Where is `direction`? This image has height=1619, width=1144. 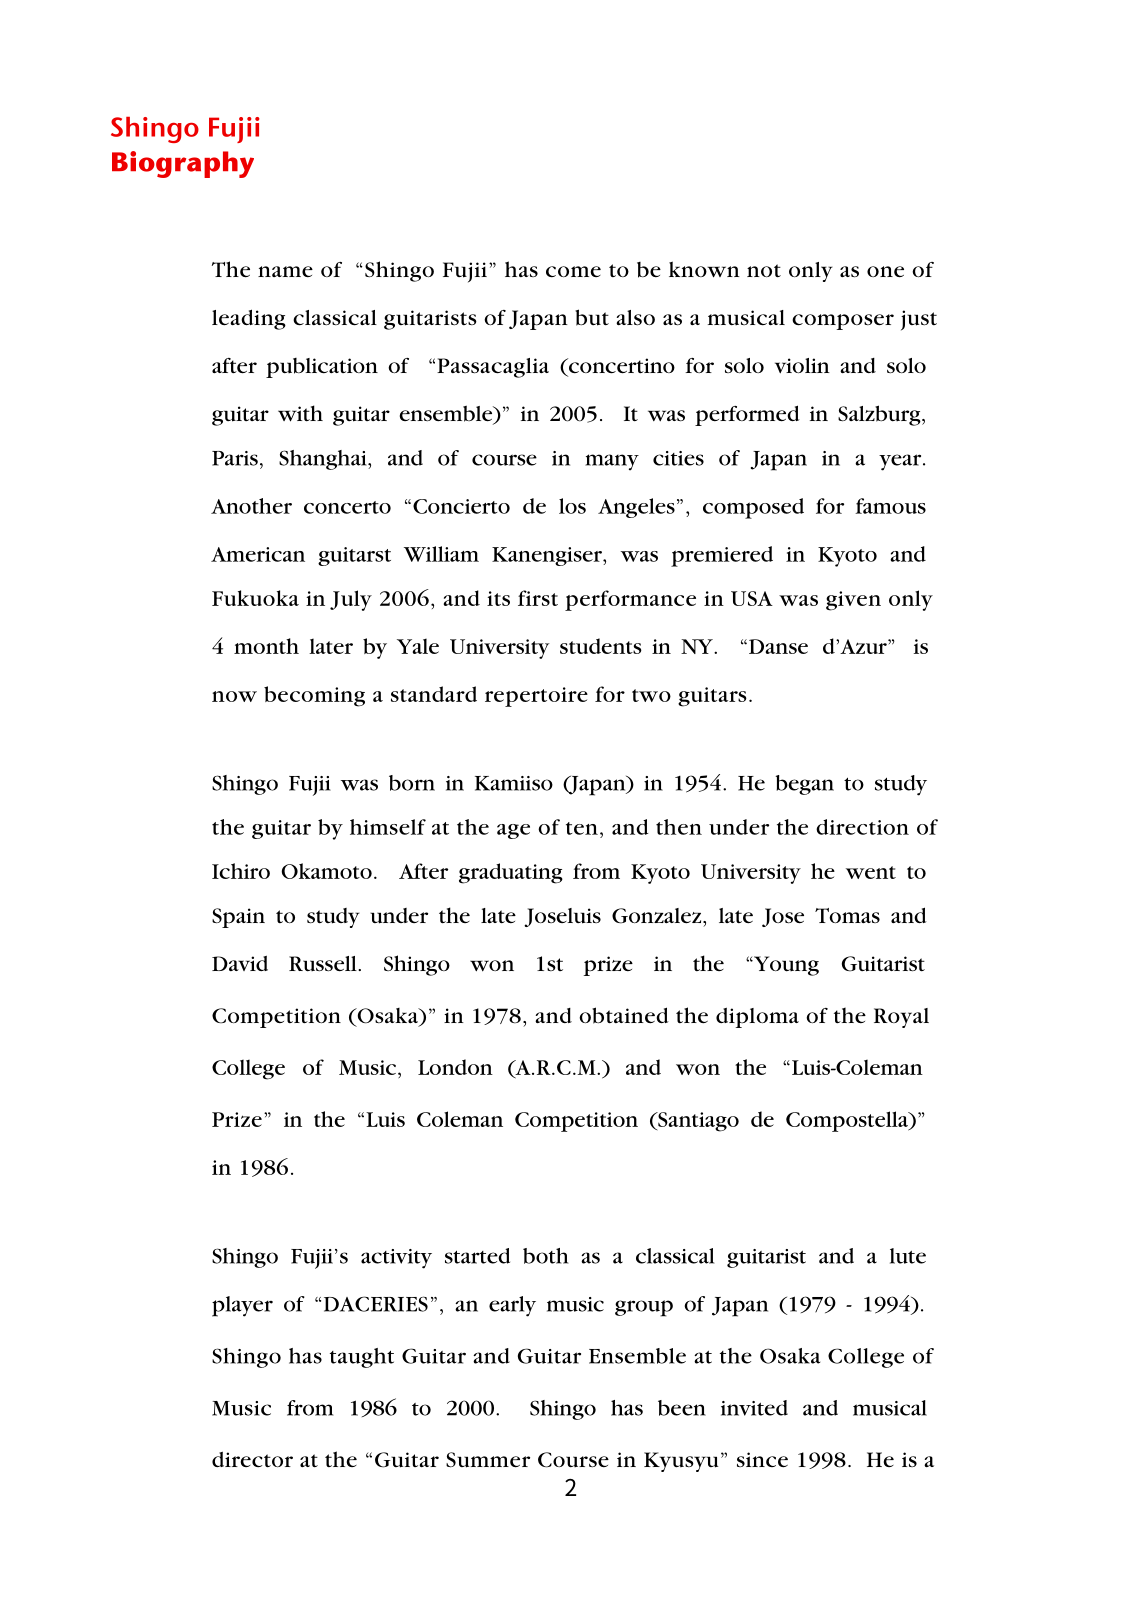 direction is located at coordinates (862, 827).
